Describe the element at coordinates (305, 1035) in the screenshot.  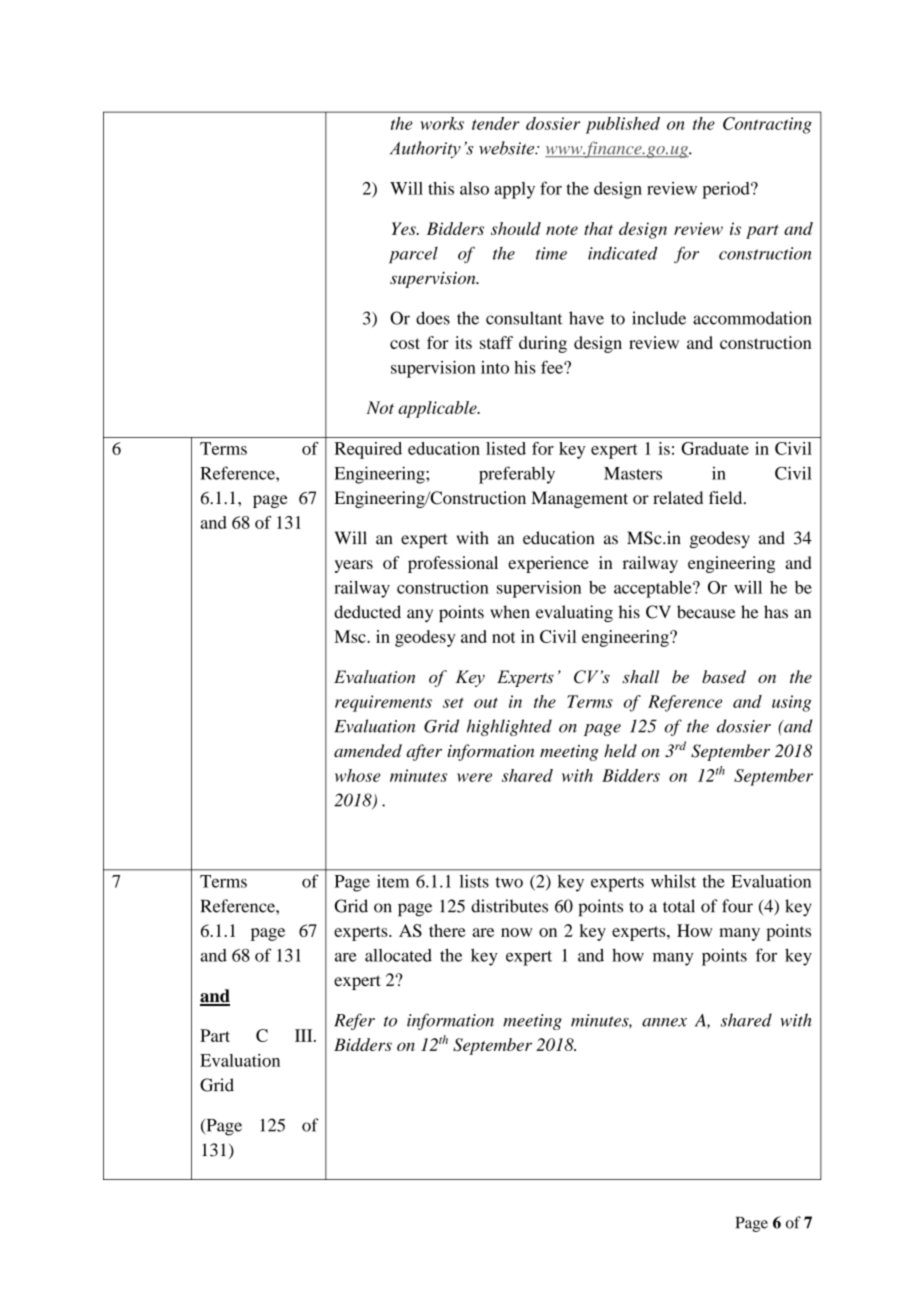
I see `III` at that location.
